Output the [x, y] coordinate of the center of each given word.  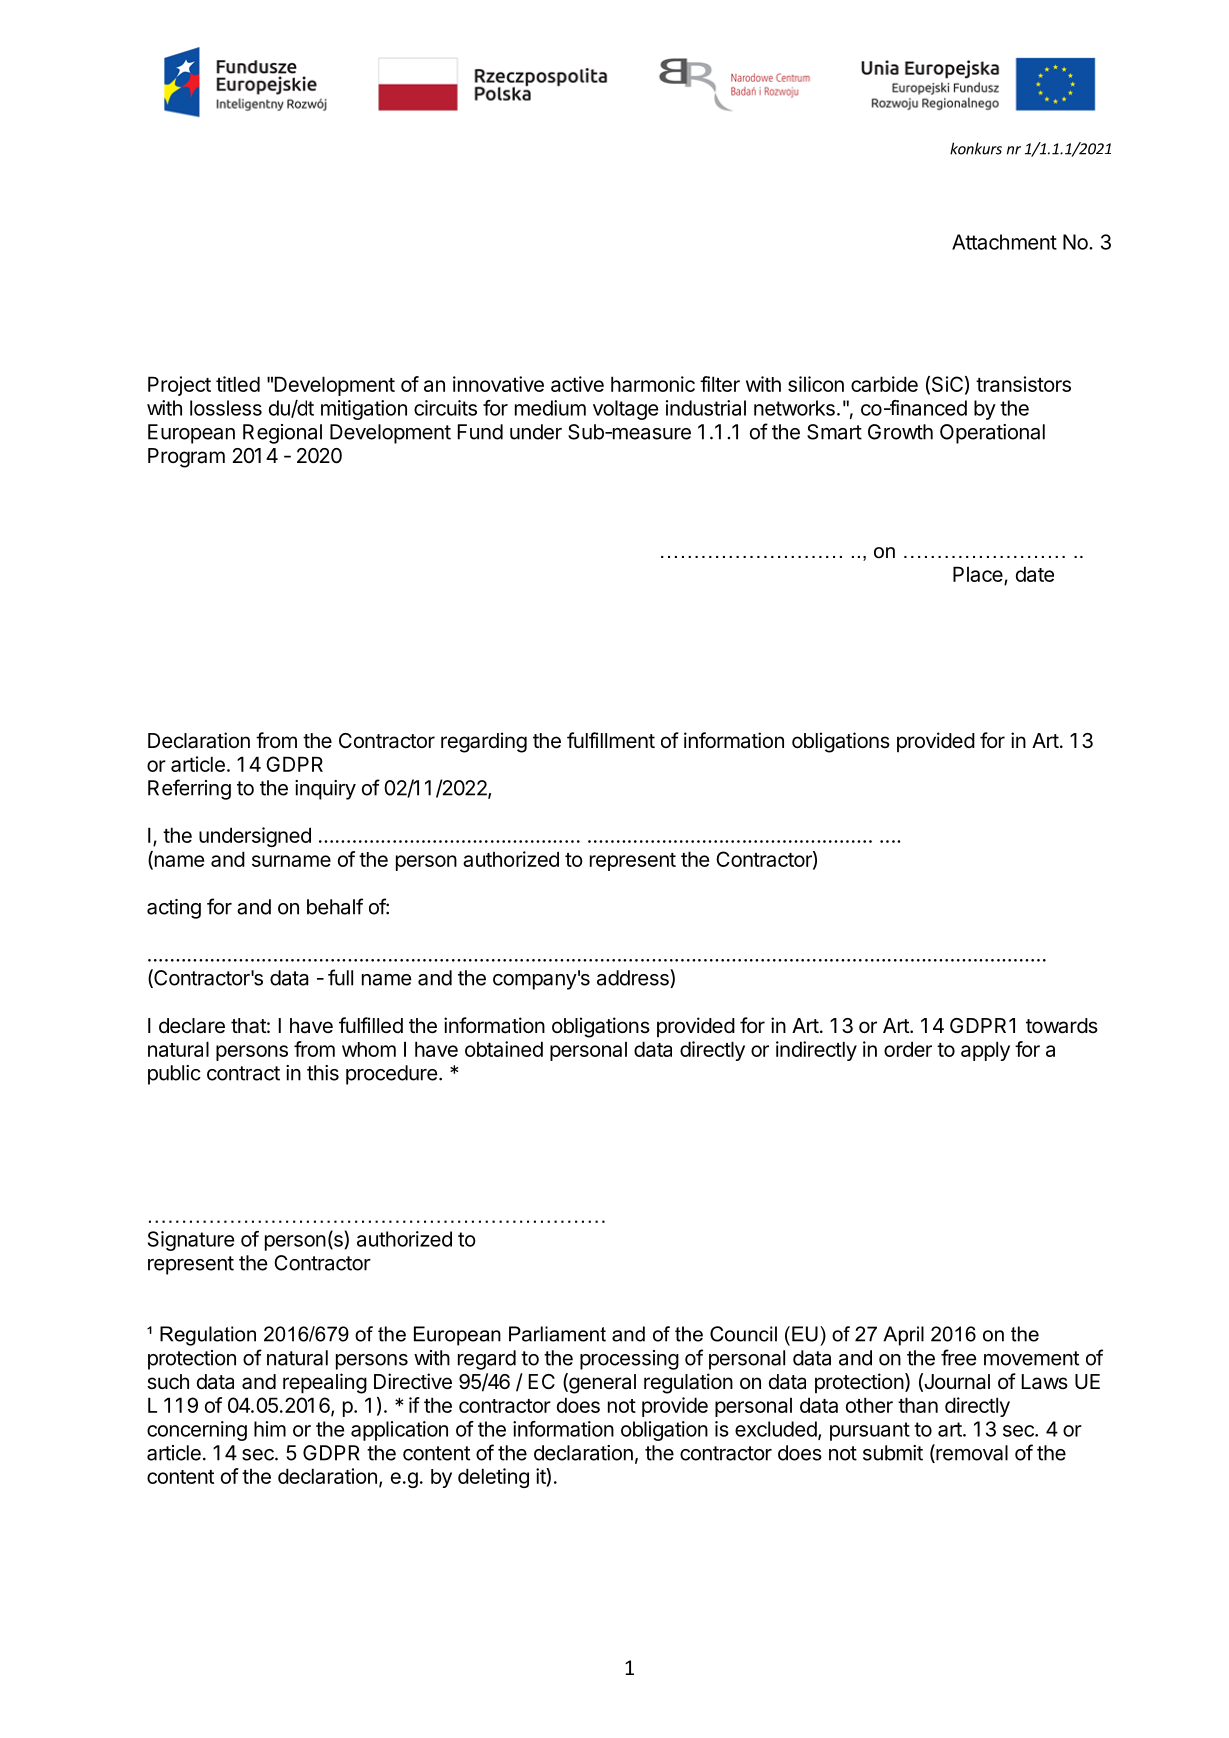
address [634, 978]
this [323, 1073]
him [270, 1429]
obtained [504, 1049]
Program [186, 458]
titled [238, 384]
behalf [335, 906]
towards [1062, 1026]
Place [979, 575]
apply [985, 1051]
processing [629, 1360]
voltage [625, 410]
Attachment [1004, 242]
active [577, 384]
